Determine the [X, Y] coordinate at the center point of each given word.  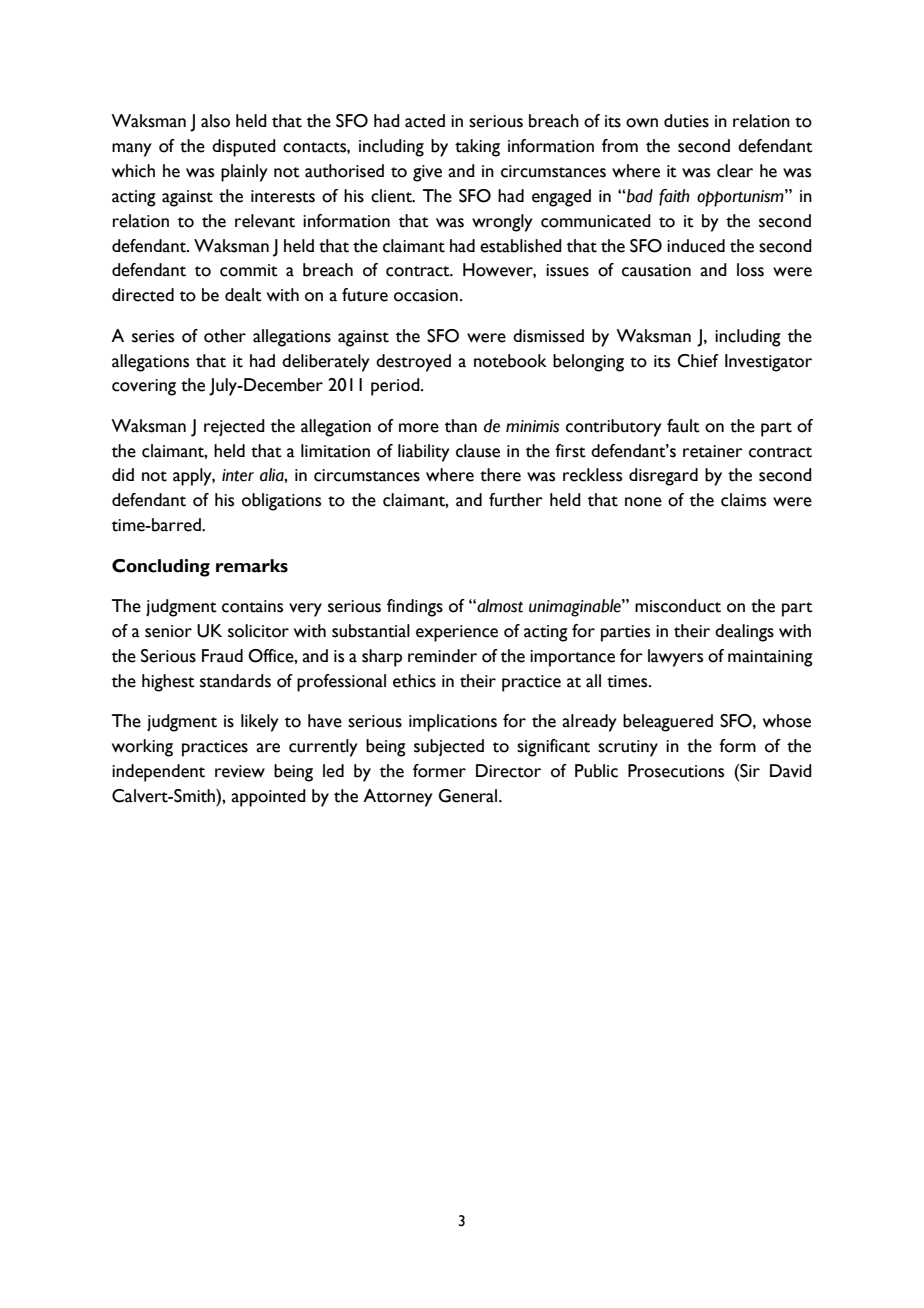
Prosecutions [676, 771]
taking [477, 148]
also [215, 121]
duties [686, 121]
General [468, 796]
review [240, 771]
